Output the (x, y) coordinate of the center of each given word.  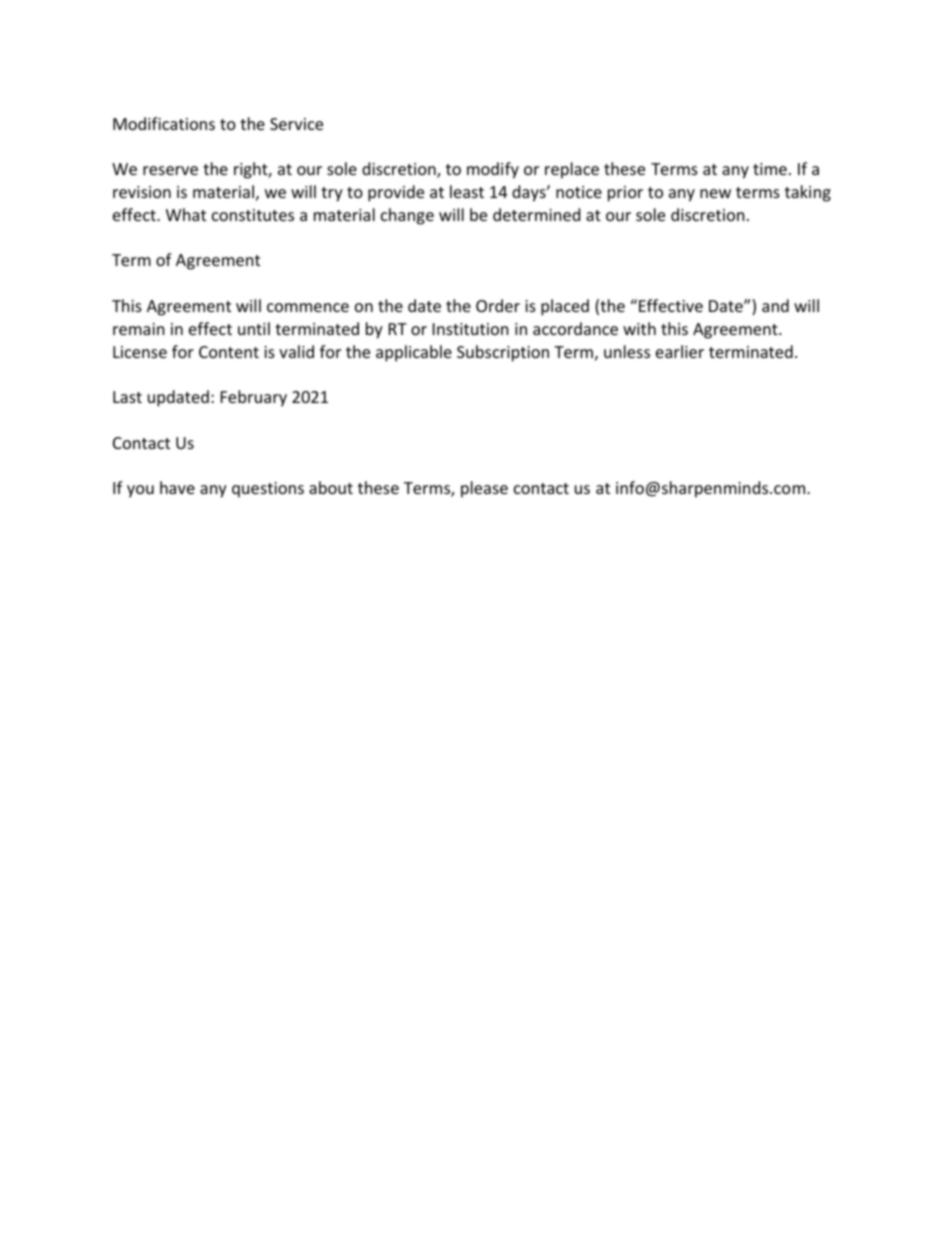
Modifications (164, 123)
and (775, 305)
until (254, 328)
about (331, 487)
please (484, 489)
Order (498, 305)
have (177, 487)
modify (493, 170)
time (770, 169)
